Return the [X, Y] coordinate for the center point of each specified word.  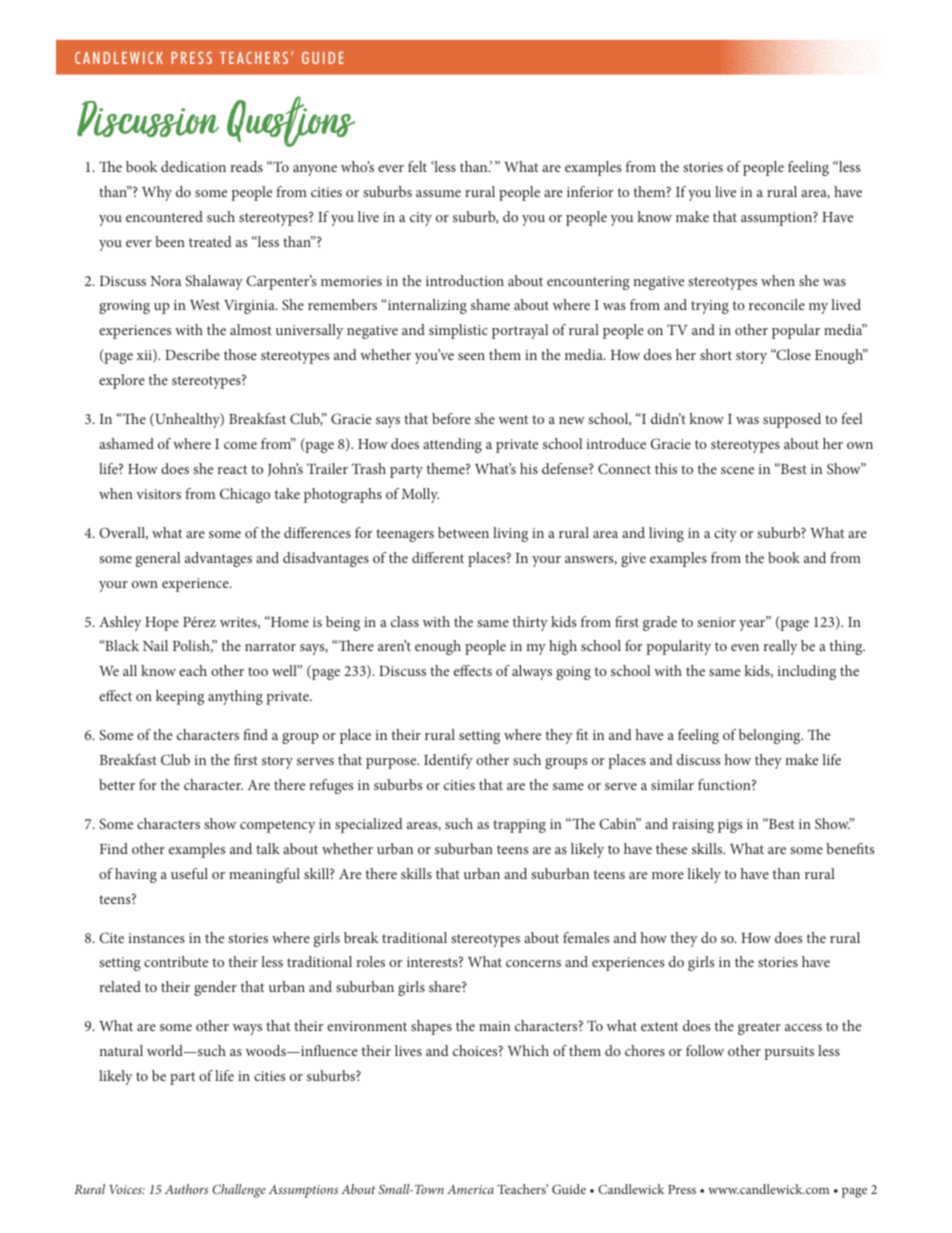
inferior [590, 191]
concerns [533, 963]
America [470, 1189]
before [451, 418]
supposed [792, 420]
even [745, 647]
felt [417, 166]
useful [189, 873]
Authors [186, 1189]
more [668, 875]
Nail [155, 645]
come [240, 445]
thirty [530, 623]
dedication [193, 166]
